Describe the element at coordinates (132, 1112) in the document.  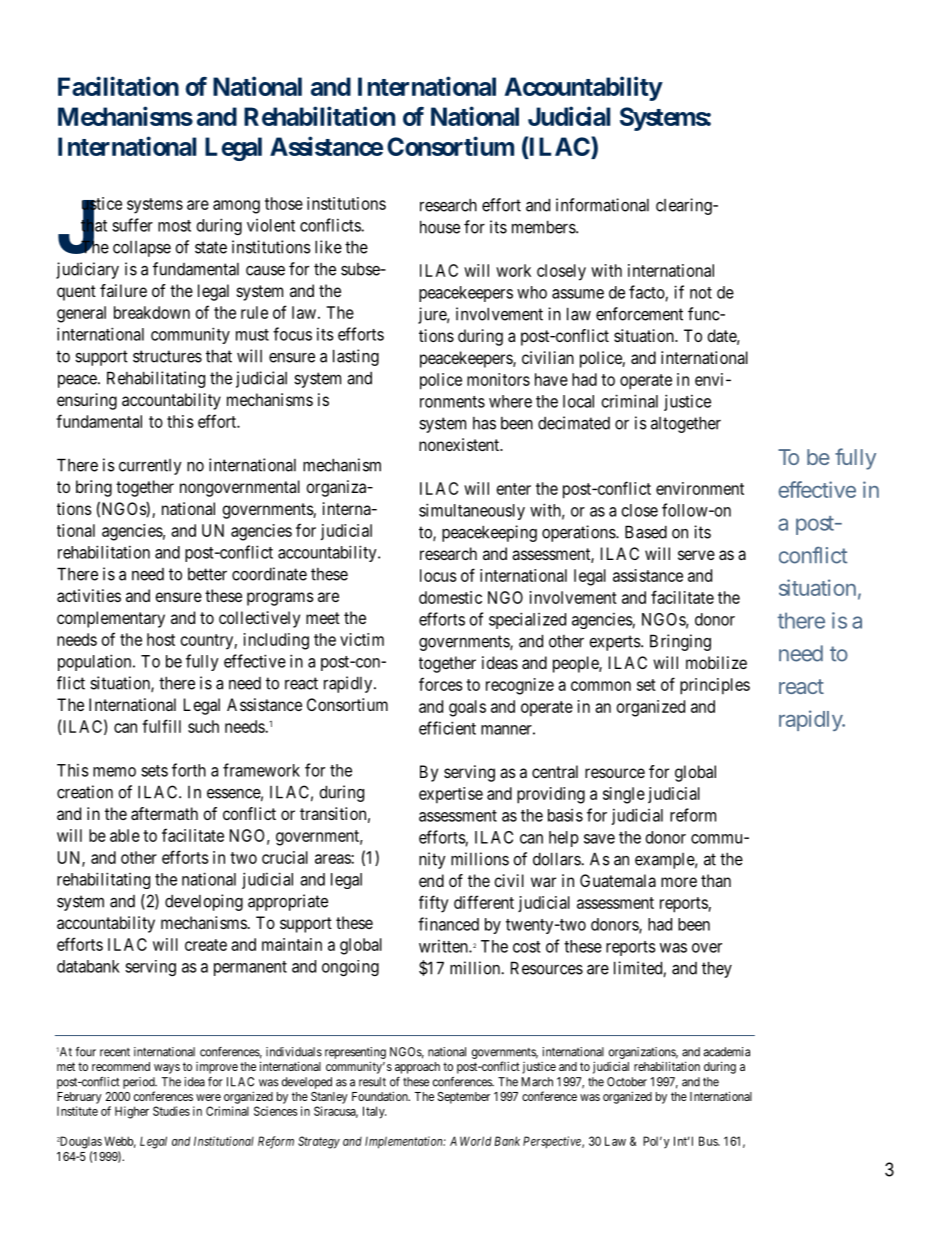
I see `Higher` at that location.
